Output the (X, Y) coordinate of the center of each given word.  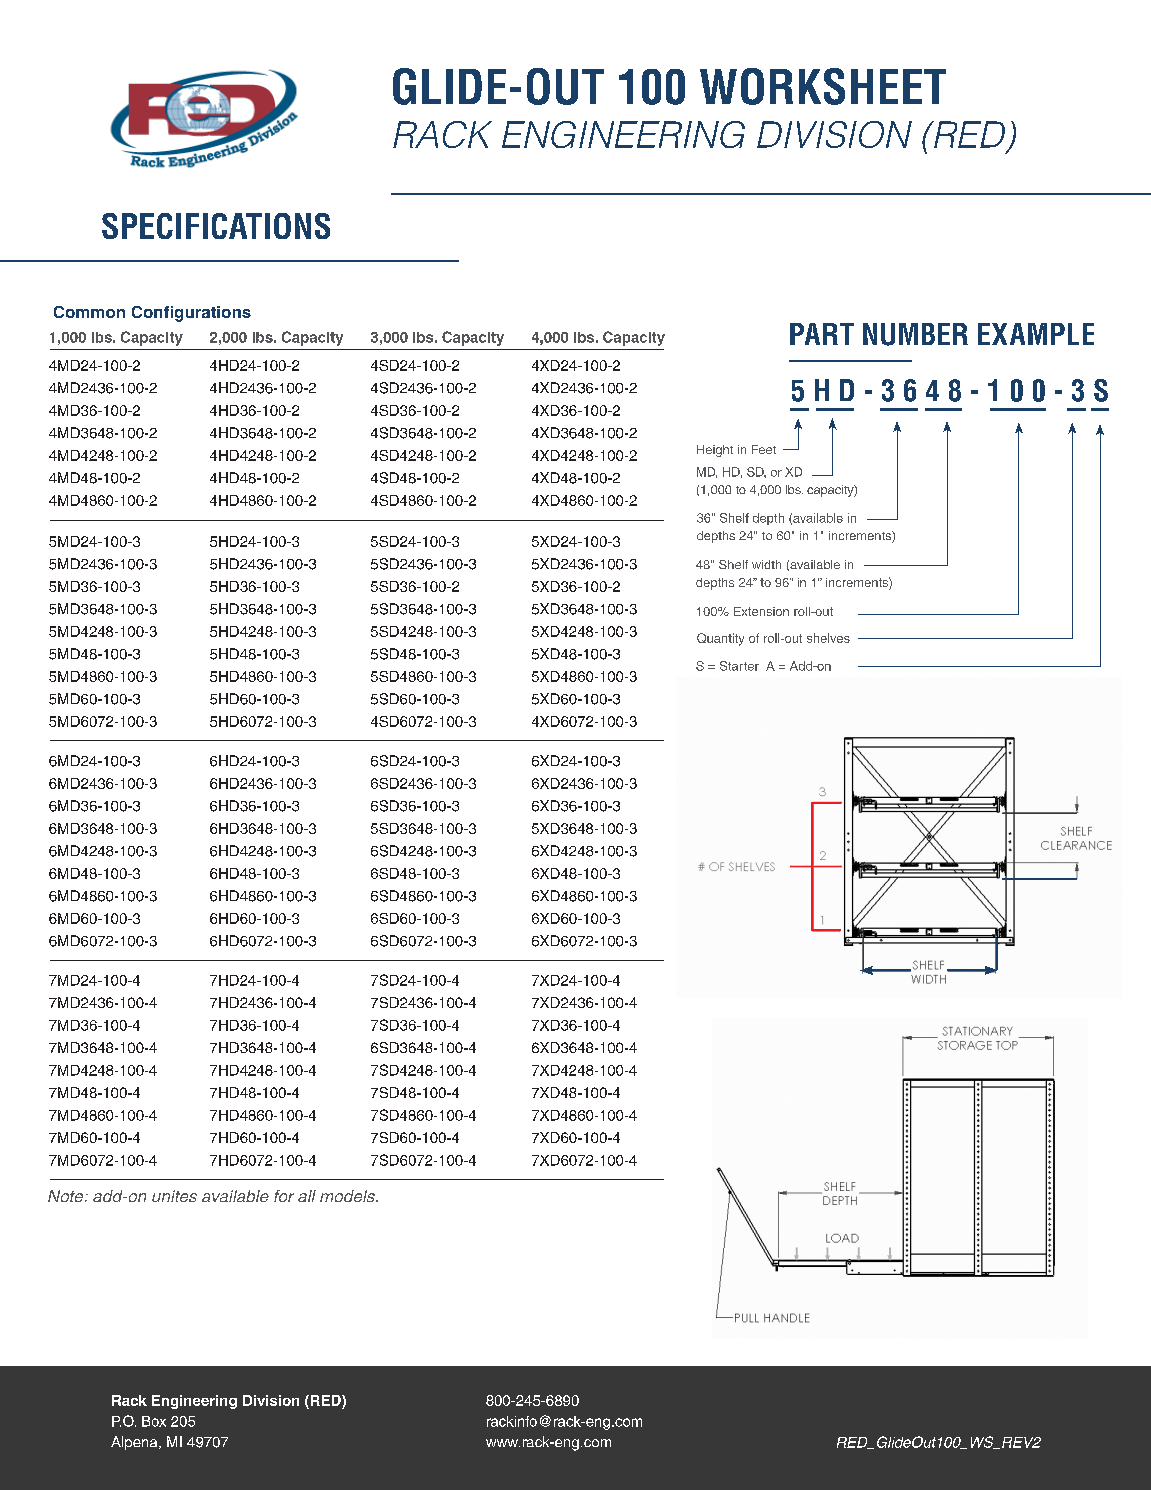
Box (154, 1421)
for (284, 1196)
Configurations (191, 314)
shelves (828, 638)
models (349, 1196)
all (307, 1196)
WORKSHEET (823, 86)
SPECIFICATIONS (216, 226)
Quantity (720, 639)
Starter (739, 666)
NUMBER (915, 334)
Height (715, 451)
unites (174, 1196)
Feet (764, 449)
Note (67, 1196)
